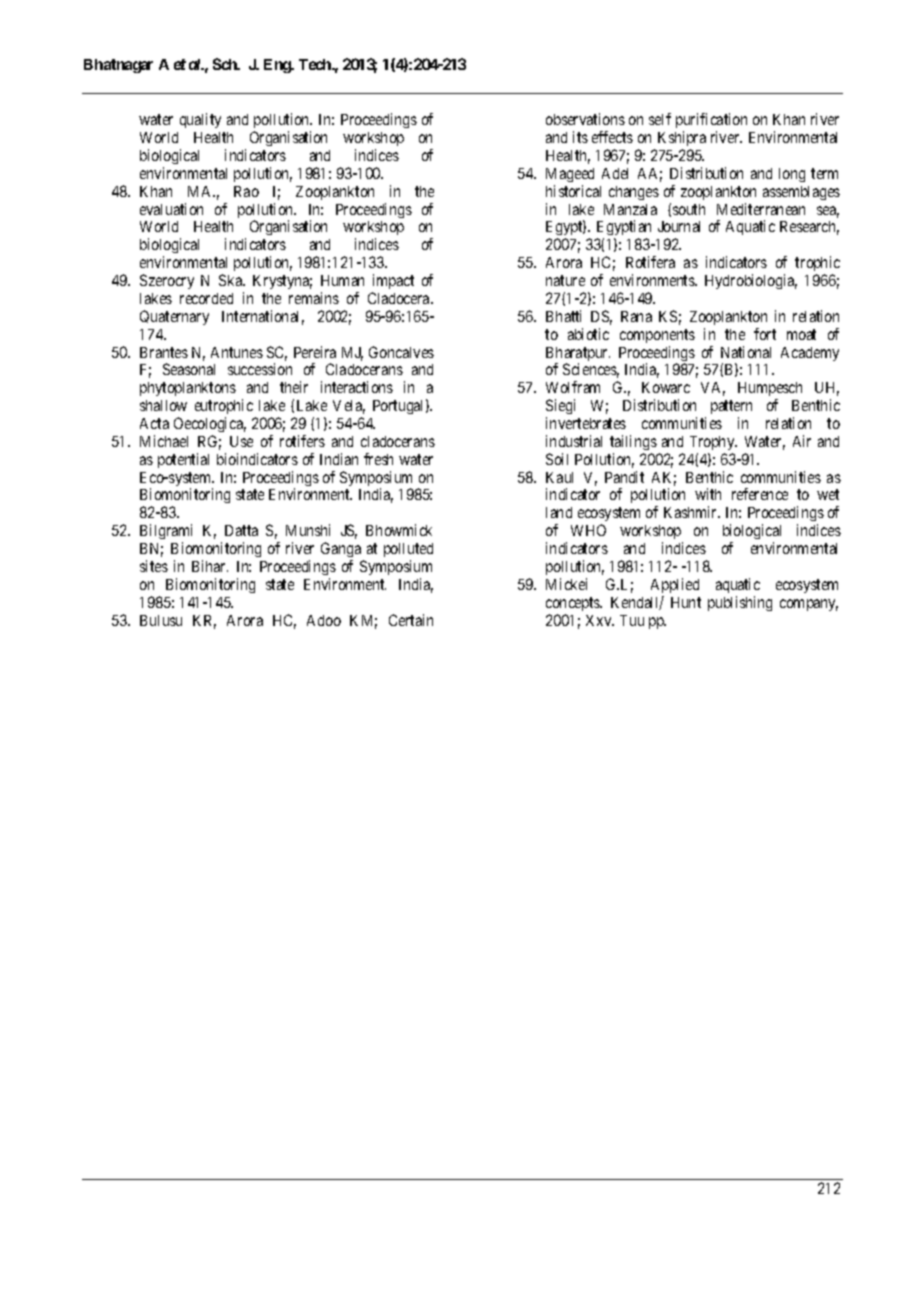 Image resolution: width=924 pixels, height=1308 pixels. I want to click on Eng, so click(278, 66).
